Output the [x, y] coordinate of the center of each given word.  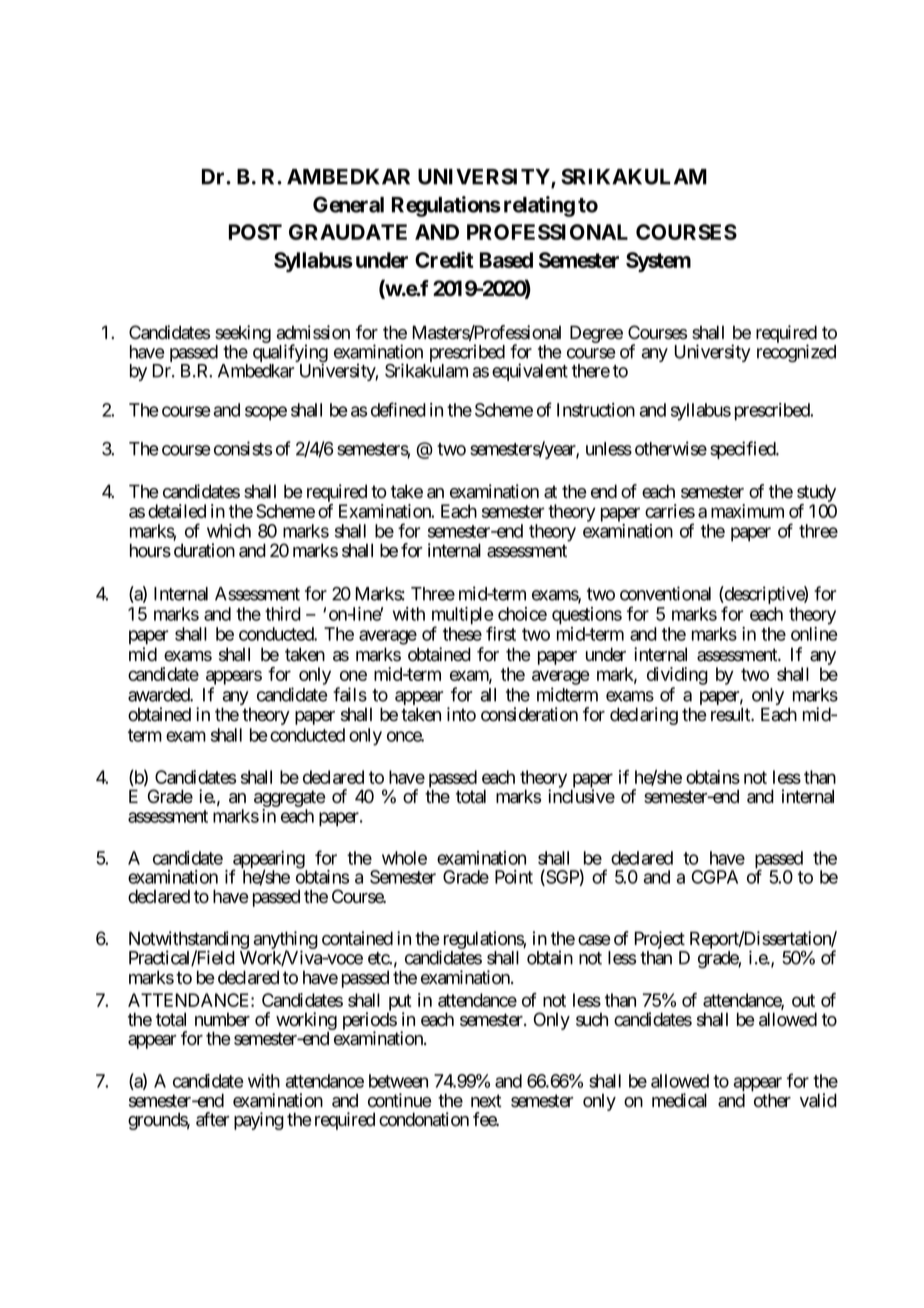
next [486, 1101]
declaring [644, 716]
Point [514, 877]
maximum [747, 511]
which [229, 531]
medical [679, 1100]
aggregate [290, 800]
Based [506, 260]
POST [255, 232]
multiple [463, 617]
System [658, 262]
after [213, 1119]
